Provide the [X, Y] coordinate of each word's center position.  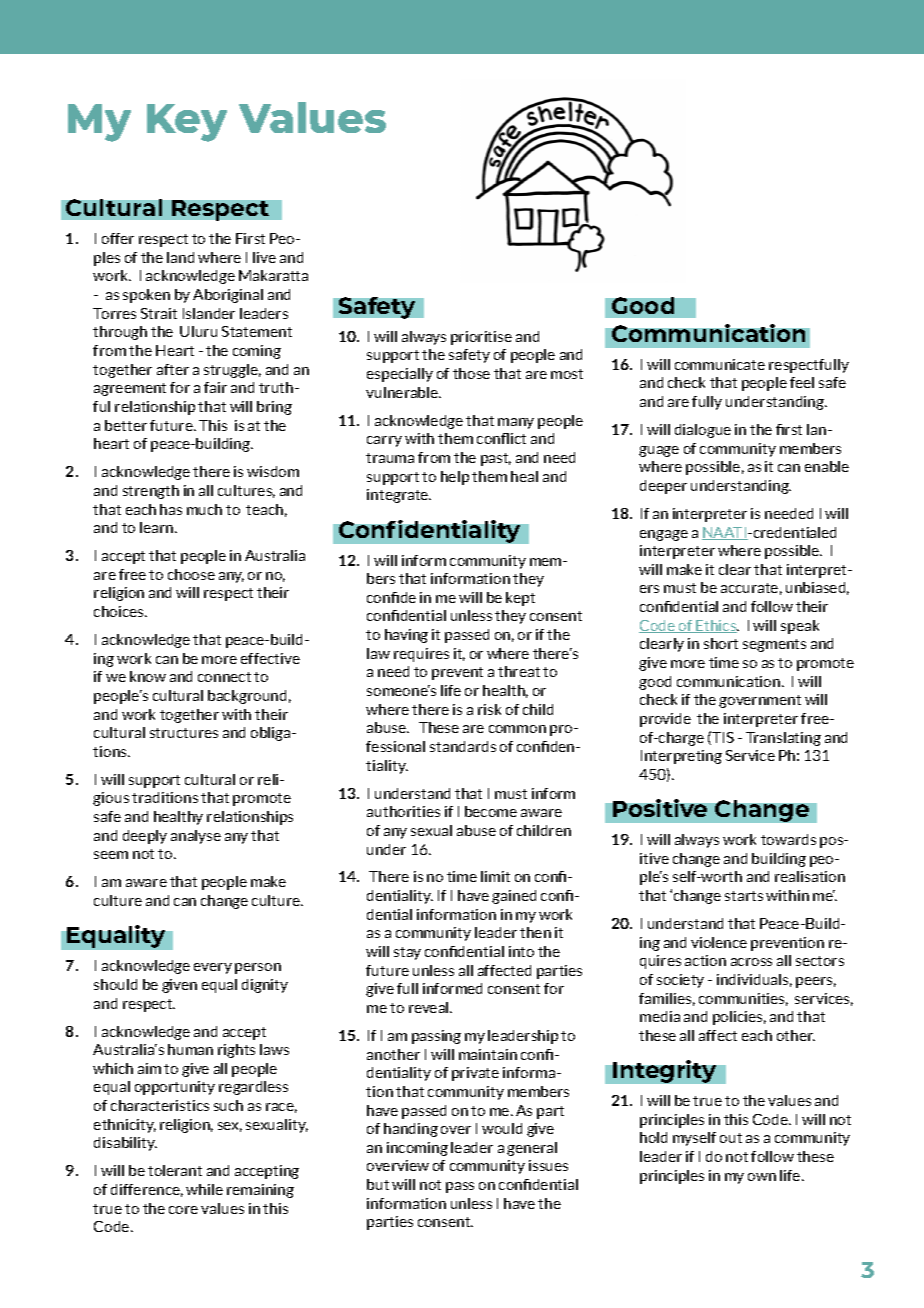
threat [519, 671]
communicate [720, 364]
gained [514, 897]
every [213, 968]
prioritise [481, 338]
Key [187, 123]
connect [224, 677]
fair [215, 387]
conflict [501, 438]
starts [744, 896]
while [204, 1189]
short [721, 643]
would [502, 1128]
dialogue [703, 431]
